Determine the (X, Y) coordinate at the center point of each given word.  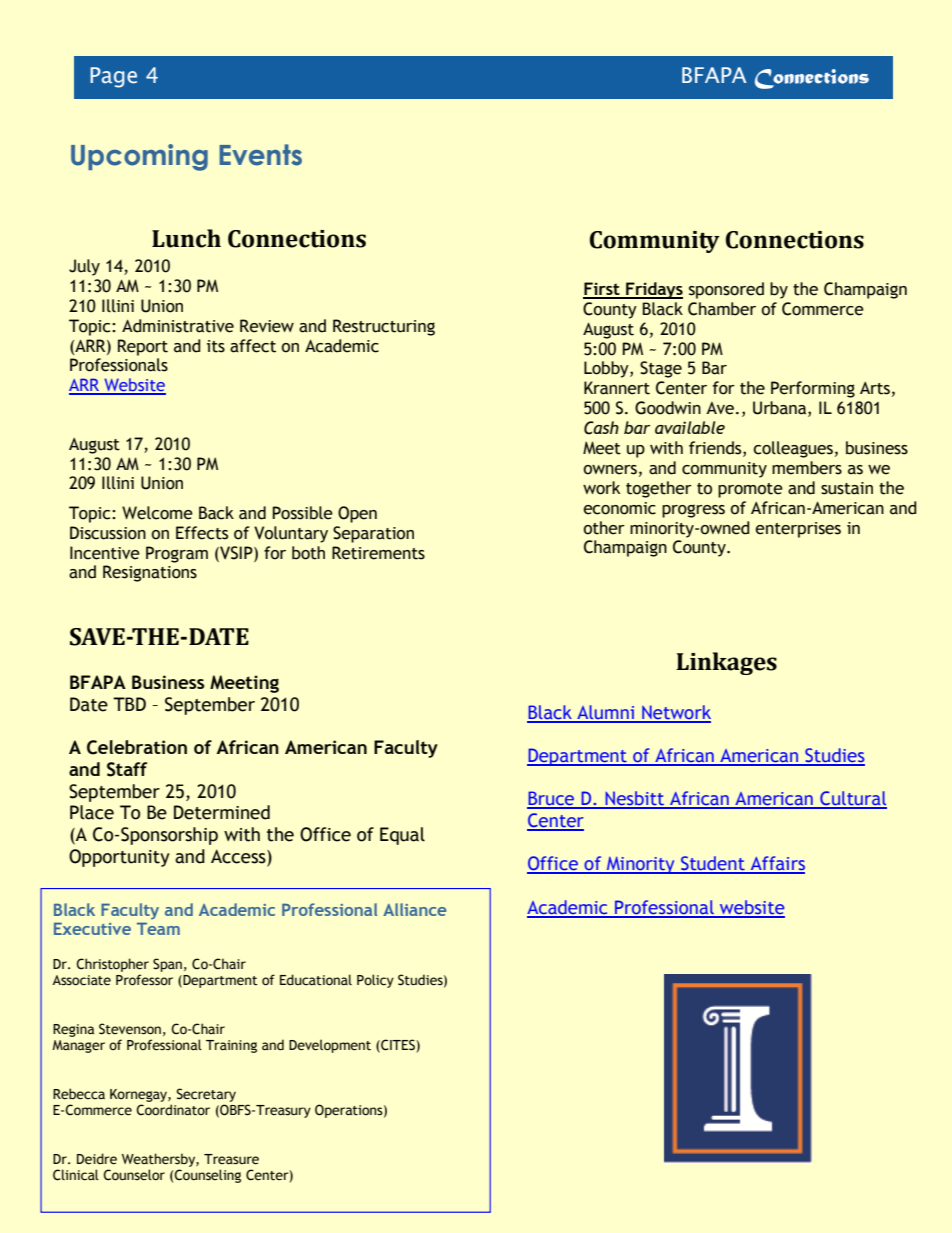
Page (113, 77)
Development (330, 1046)
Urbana (781, 409)
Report (143, 347)
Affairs (776, 864)
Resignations (150, 573)
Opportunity (119, 858)
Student (713, 864)
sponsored (726, 290)
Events (260, 155)
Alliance (414, 909)
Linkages (726, 663)
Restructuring (384, 327)
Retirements (378, 553)
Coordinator (173, 1110)
